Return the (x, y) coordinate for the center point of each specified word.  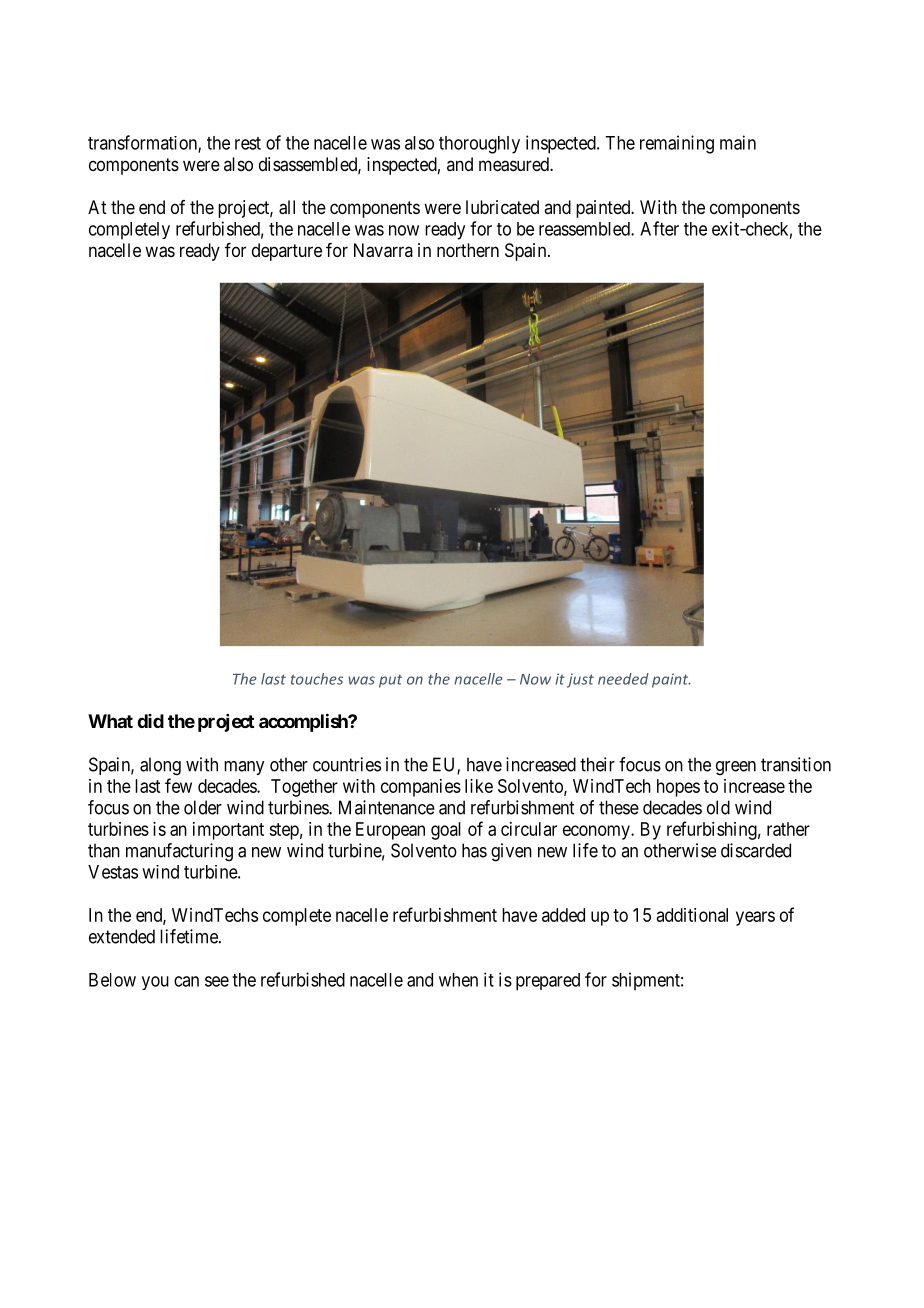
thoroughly (479, 145)
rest (248, 143)
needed (623, 679)
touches (317, 679)
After (659, 228)
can (186, 981)
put (390, 681)
